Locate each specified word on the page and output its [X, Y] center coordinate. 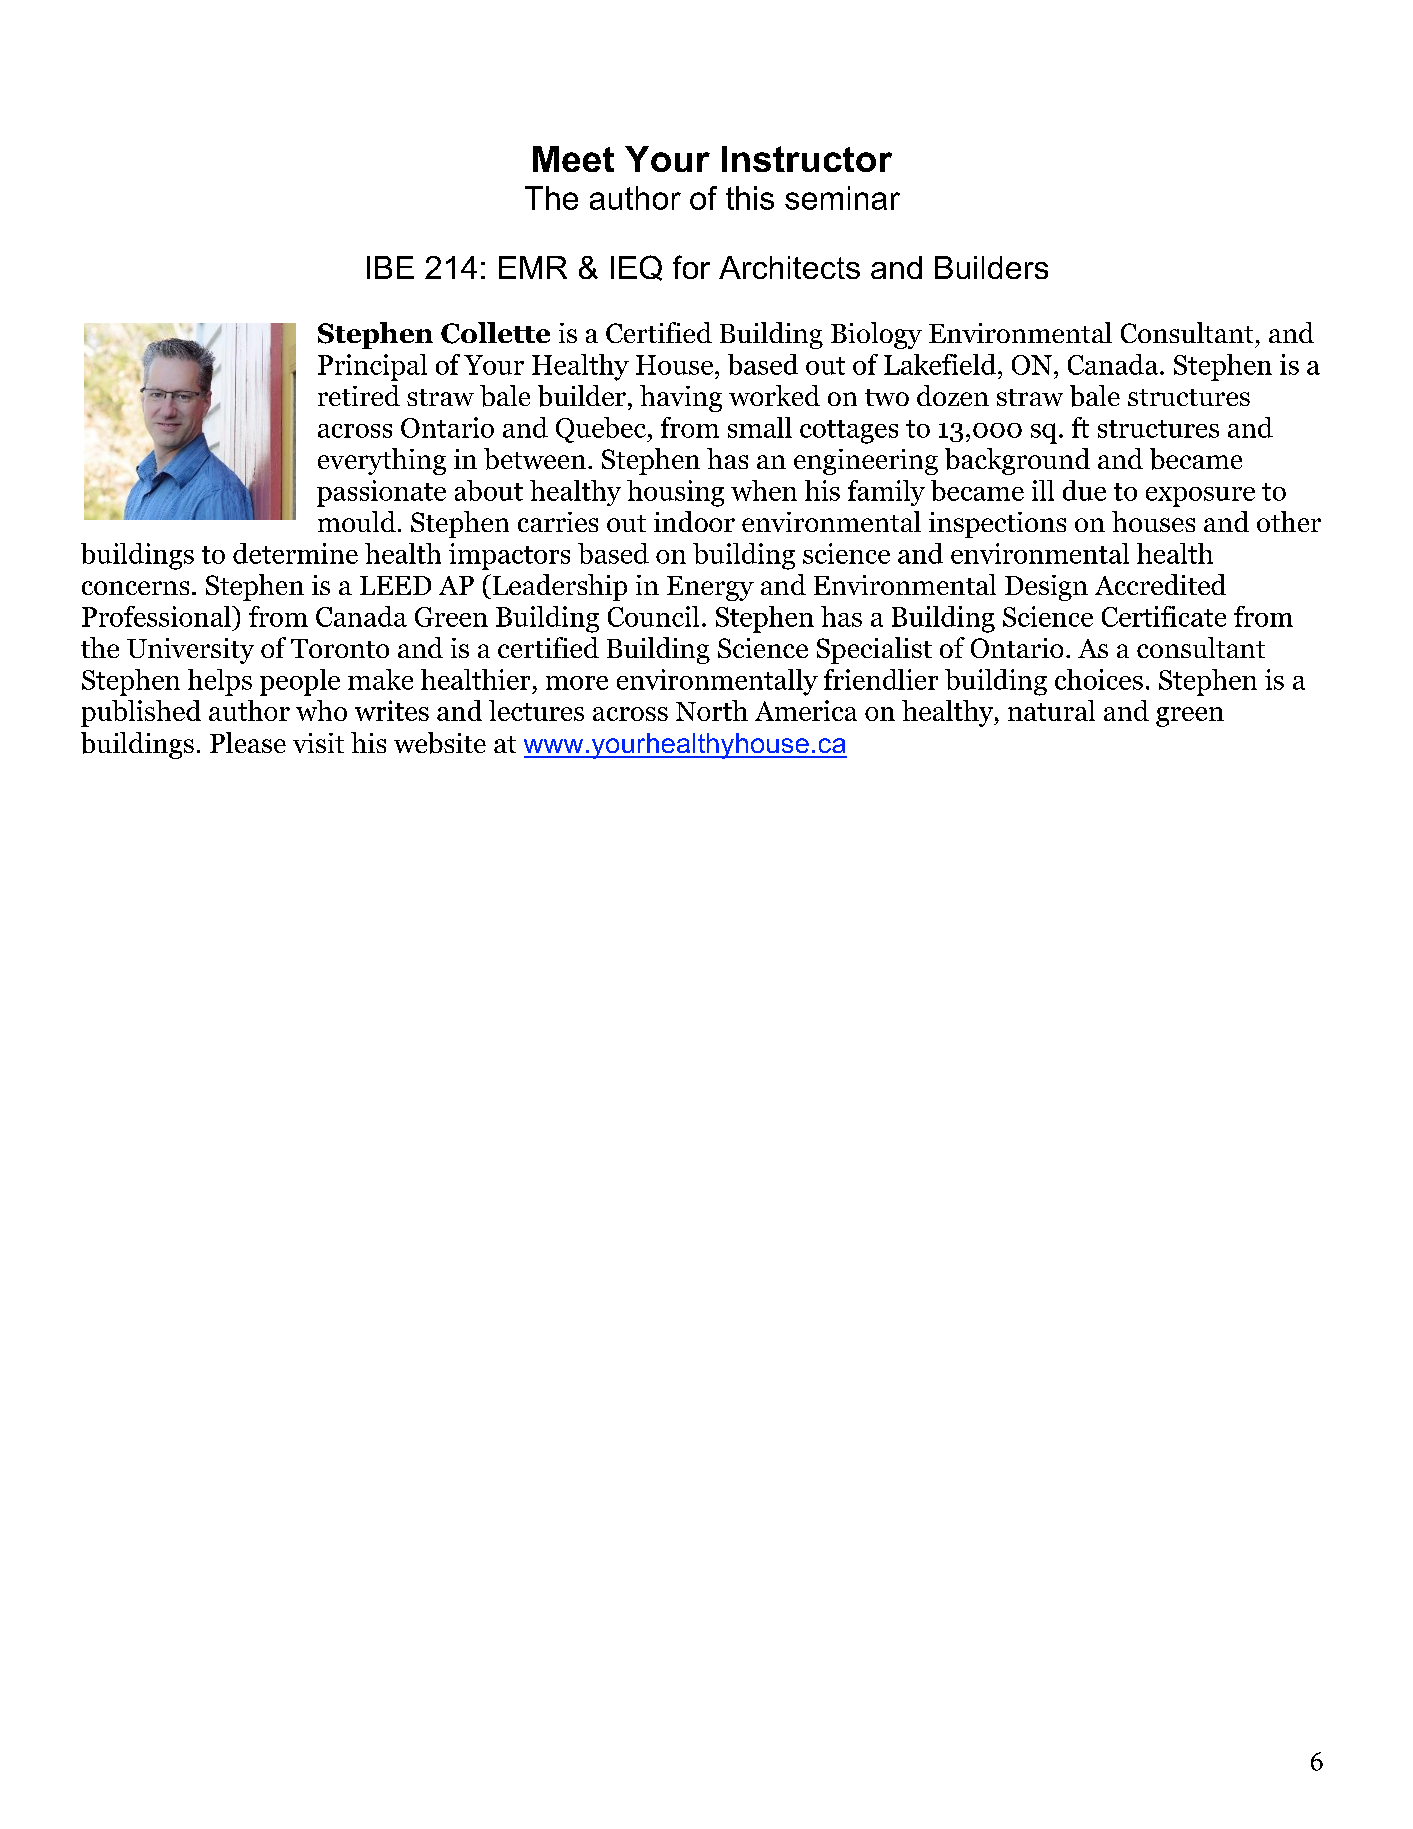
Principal [372, 367]
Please [248, 742]
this [750, 198]
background [1017, 461]
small [760, 427]
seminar [842, 198]
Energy [710, 588]
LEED [395, 585]
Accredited [1160, 584]
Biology [876, 335]
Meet [573, 159]
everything [382, 461]
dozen [953, 395]
